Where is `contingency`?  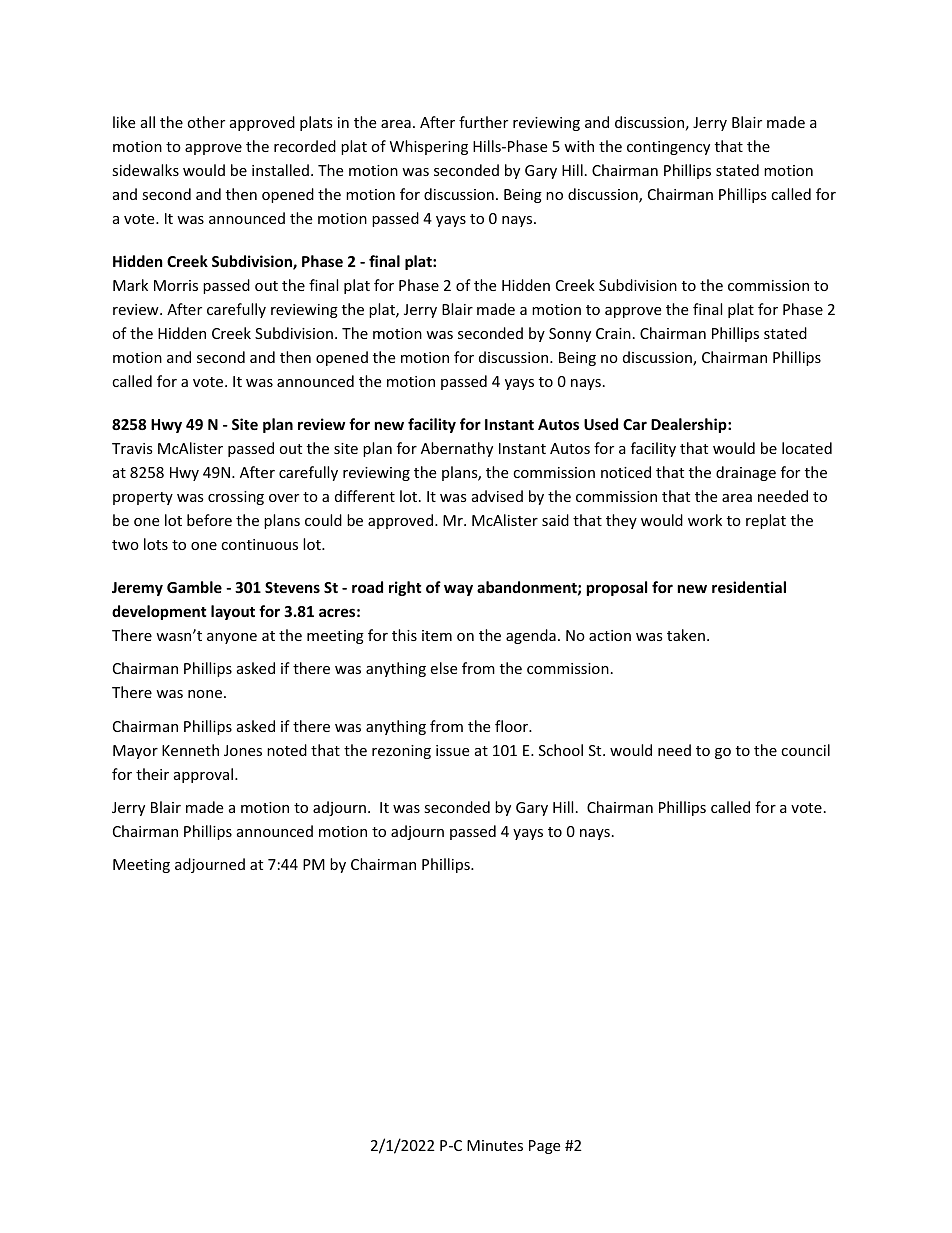 contingency is located at coordinates (668, 148).
